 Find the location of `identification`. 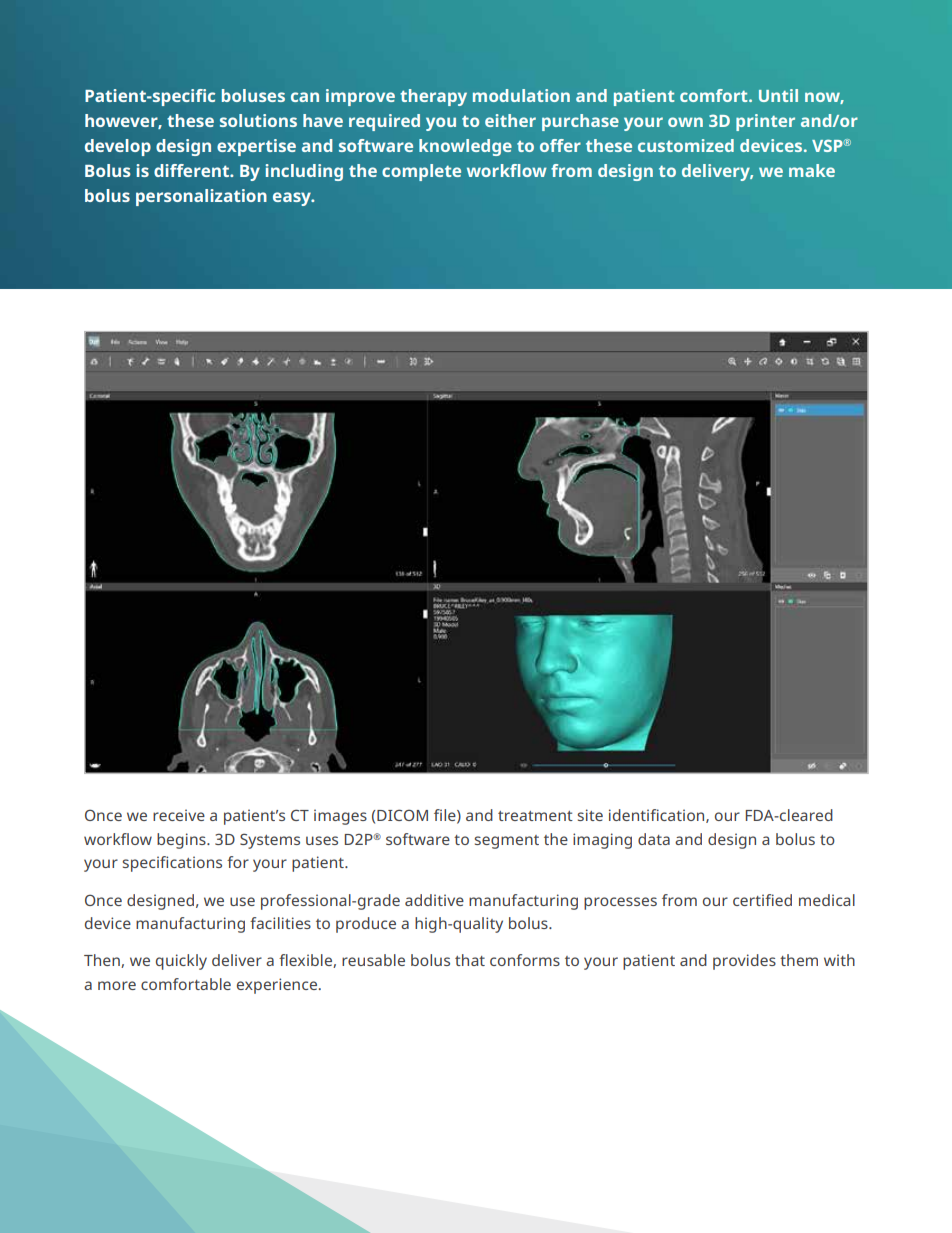

identification is located at coordinates (658, 816).
